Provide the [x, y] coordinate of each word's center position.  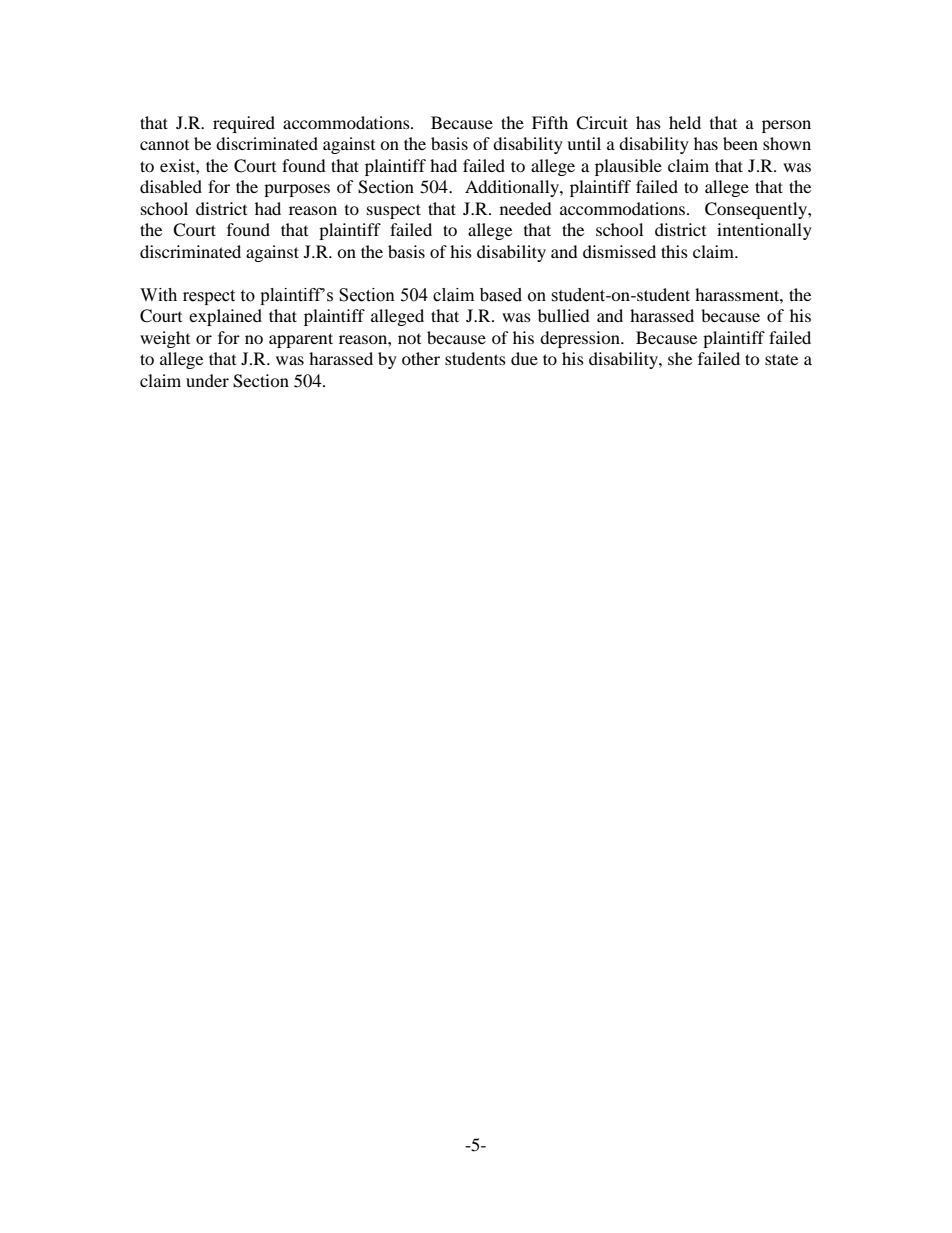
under [207, 380]
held [685, 122]
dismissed [619, 251]
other [421, 358]
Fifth [550, 122]
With [158, 295]
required [244, 124]
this [674, 251]
